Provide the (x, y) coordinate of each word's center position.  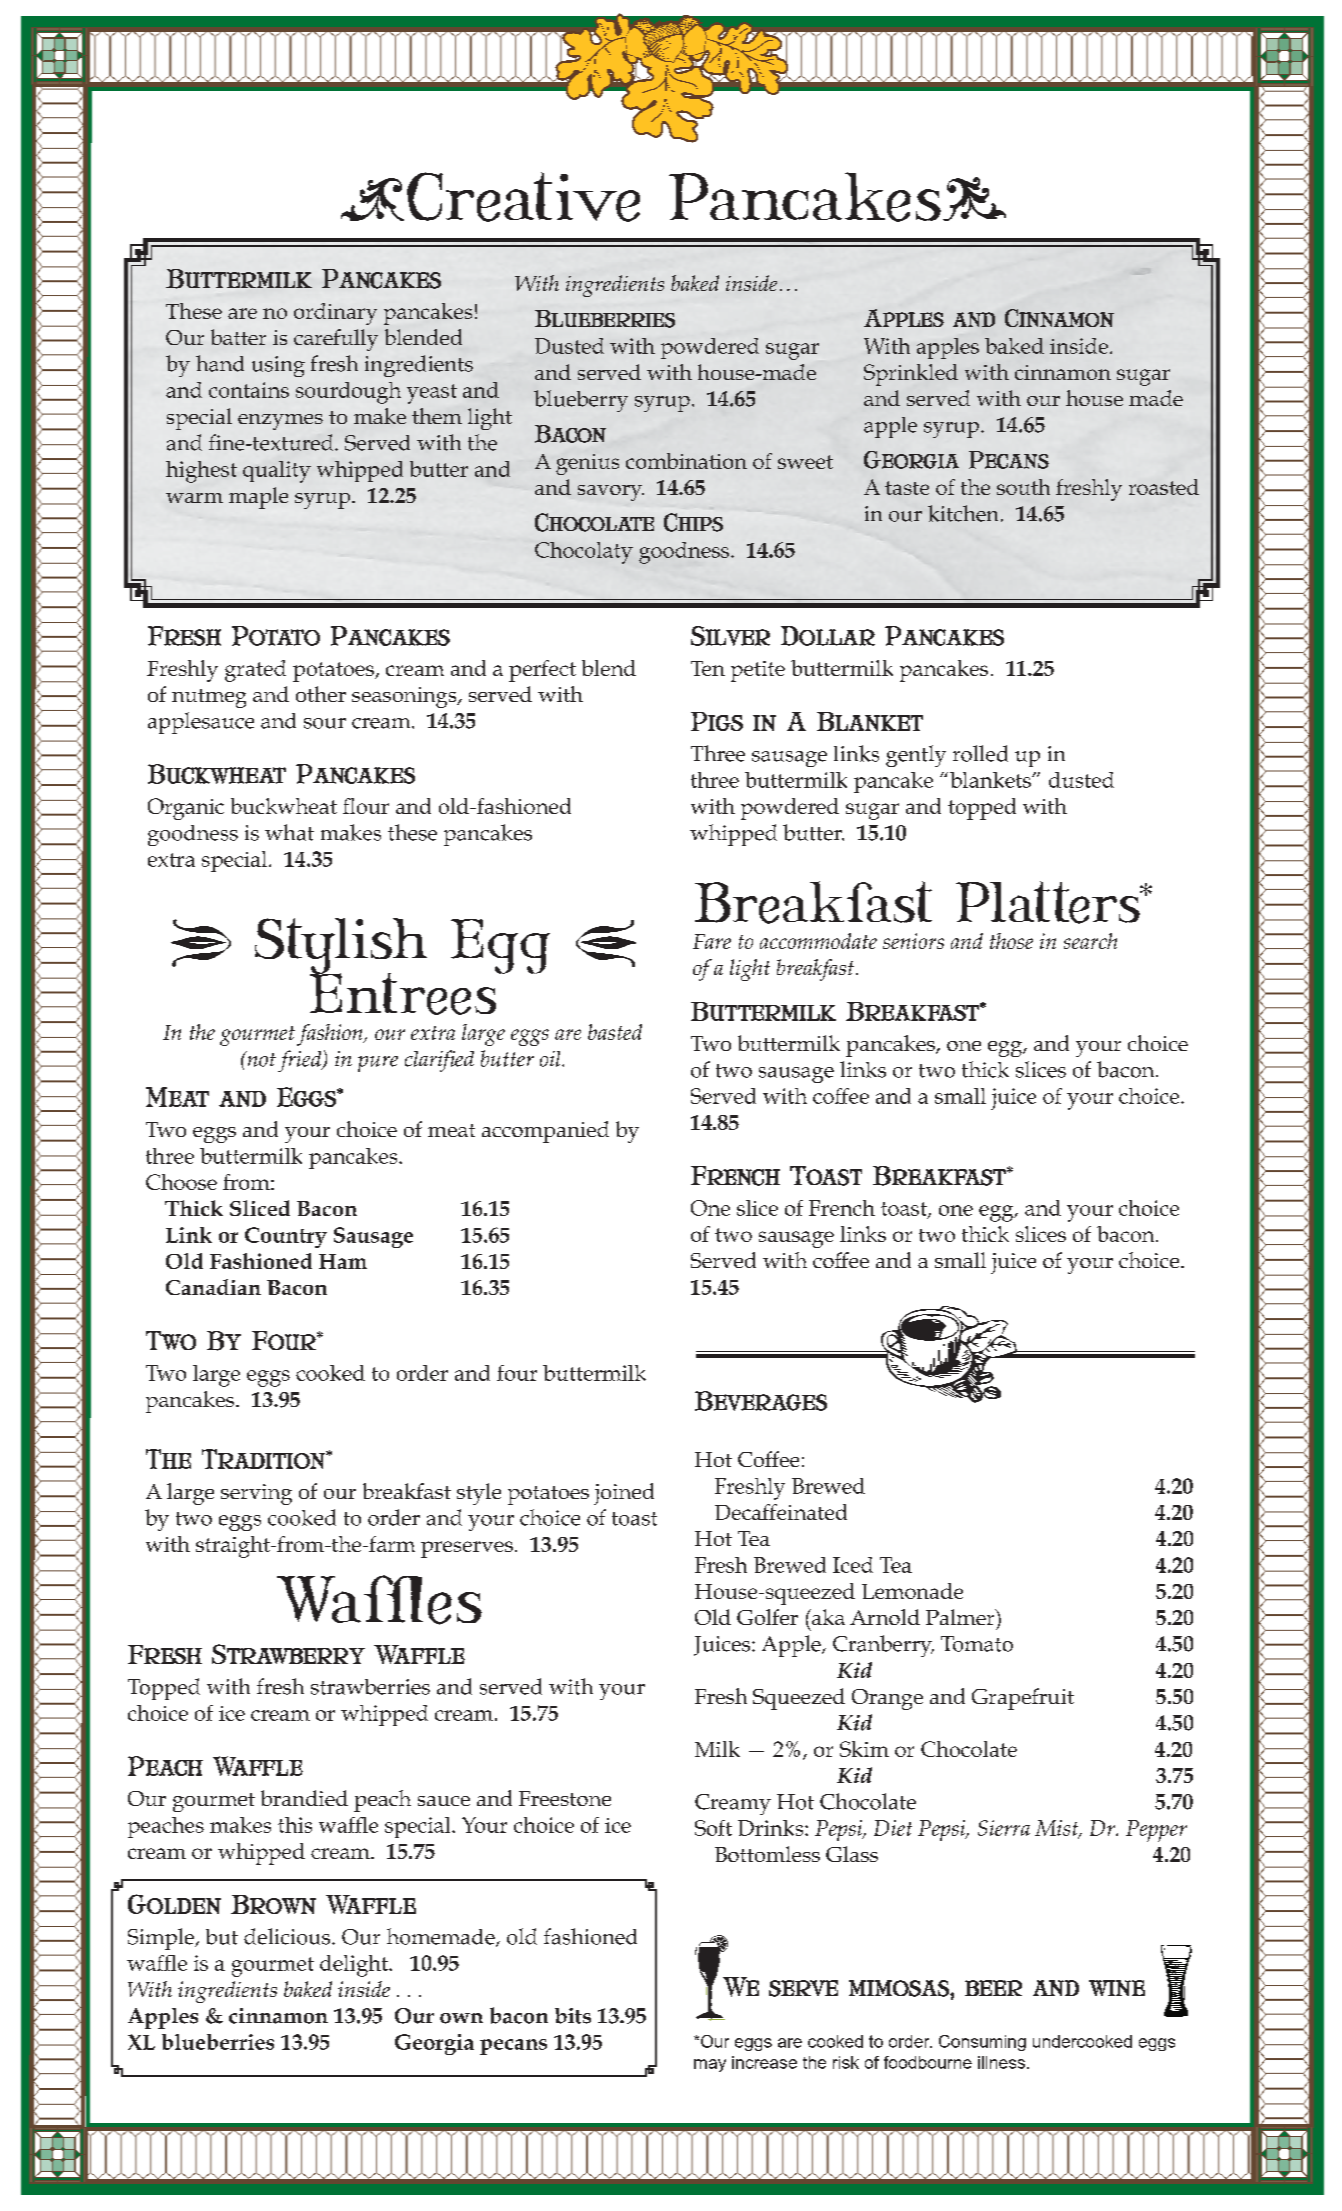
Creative (523, 197)
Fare (712, 941)
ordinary (335, 314)
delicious (288, 1936)
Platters (1049, 902)
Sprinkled (911, 375)
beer (993, 1988)
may (710, 2065)
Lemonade (912, 1591)
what (289, 832)
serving (256, 1494)
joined (624, 1494)
